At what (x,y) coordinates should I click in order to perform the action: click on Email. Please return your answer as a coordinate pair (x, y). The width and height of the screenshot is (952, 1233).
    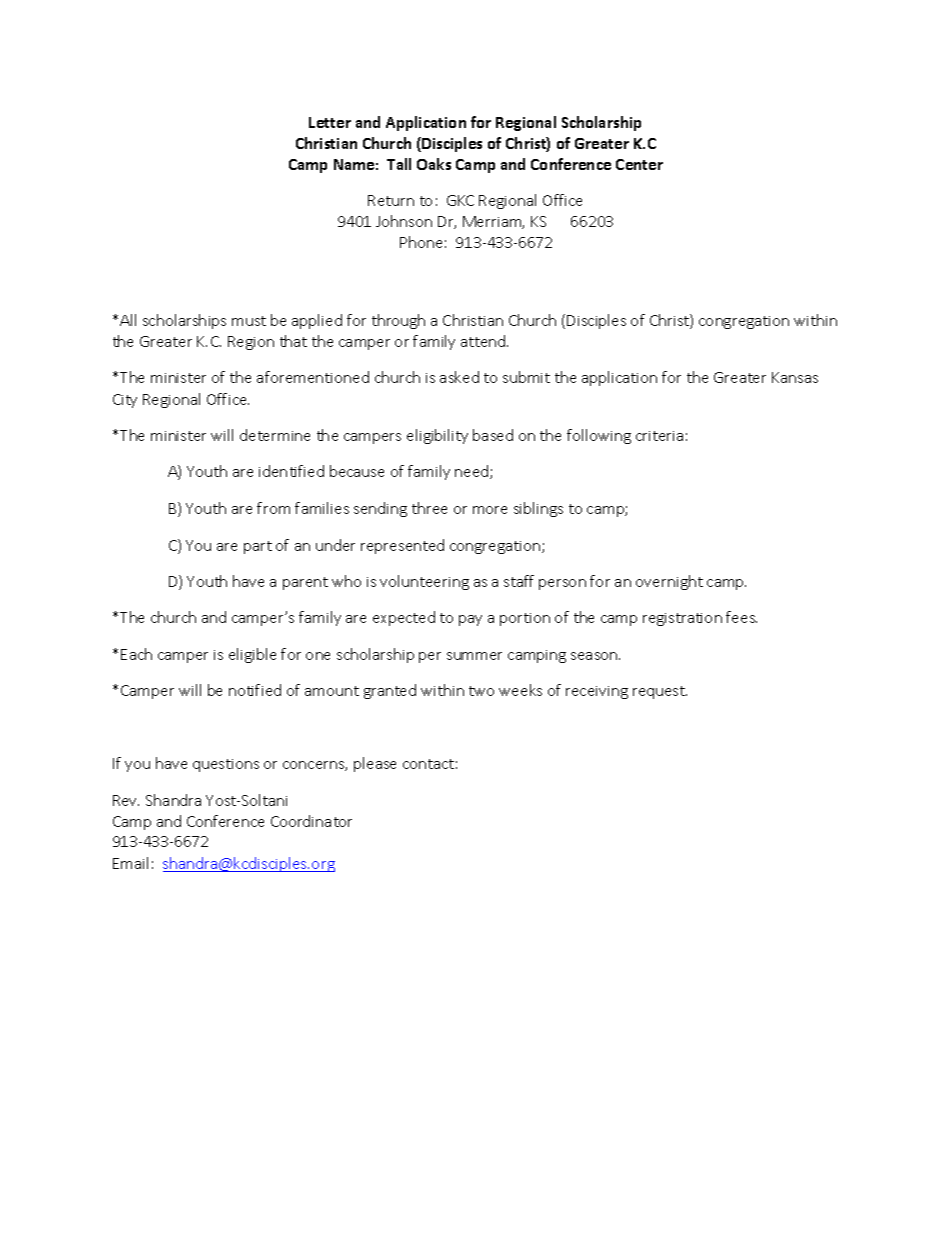
    Looking at the image, I should click on (130, 863).
